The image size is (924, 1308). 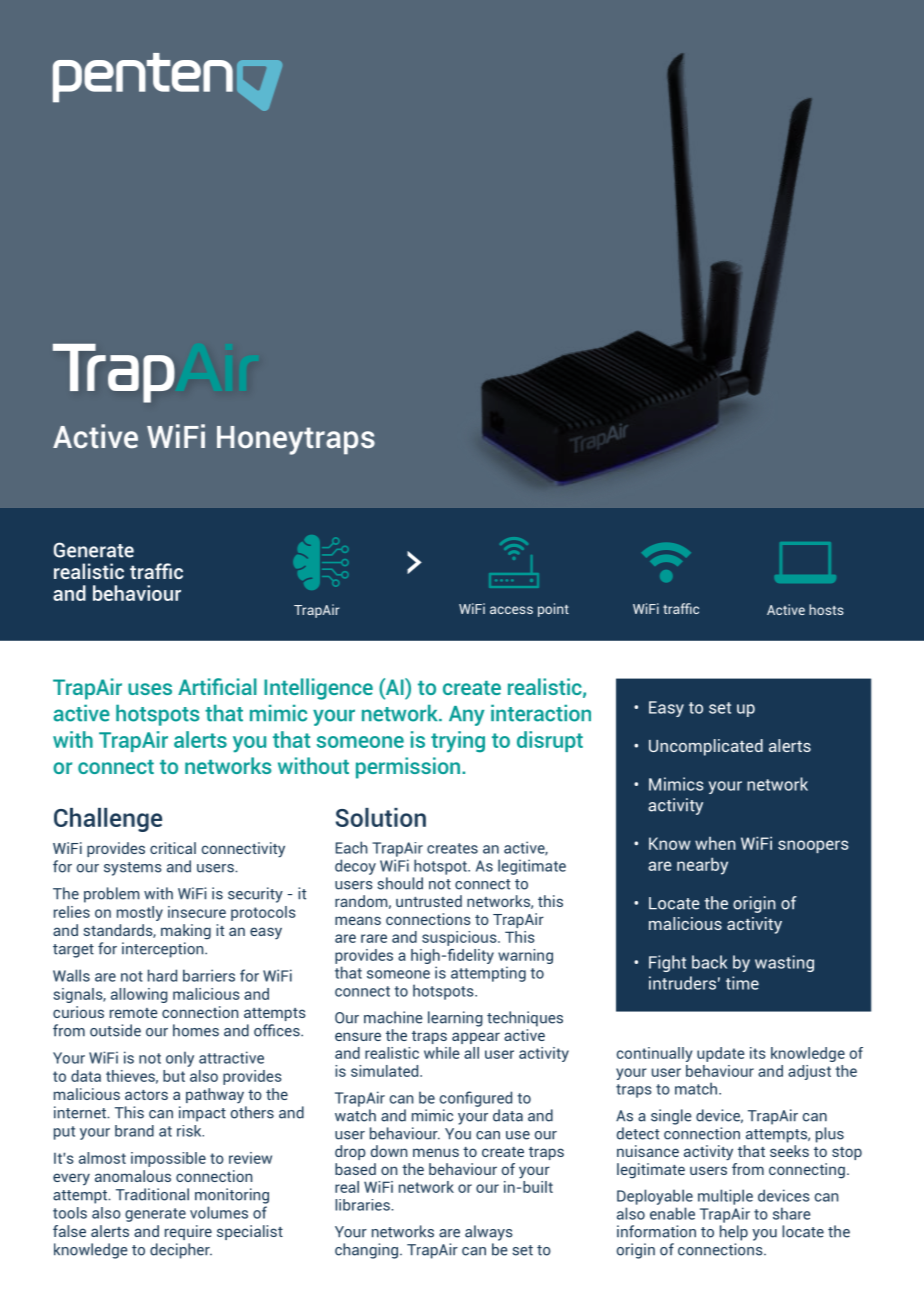 What do you see at coordinates (150, 689) in the document?
I see `uses` at bounding box center [150, 689].
